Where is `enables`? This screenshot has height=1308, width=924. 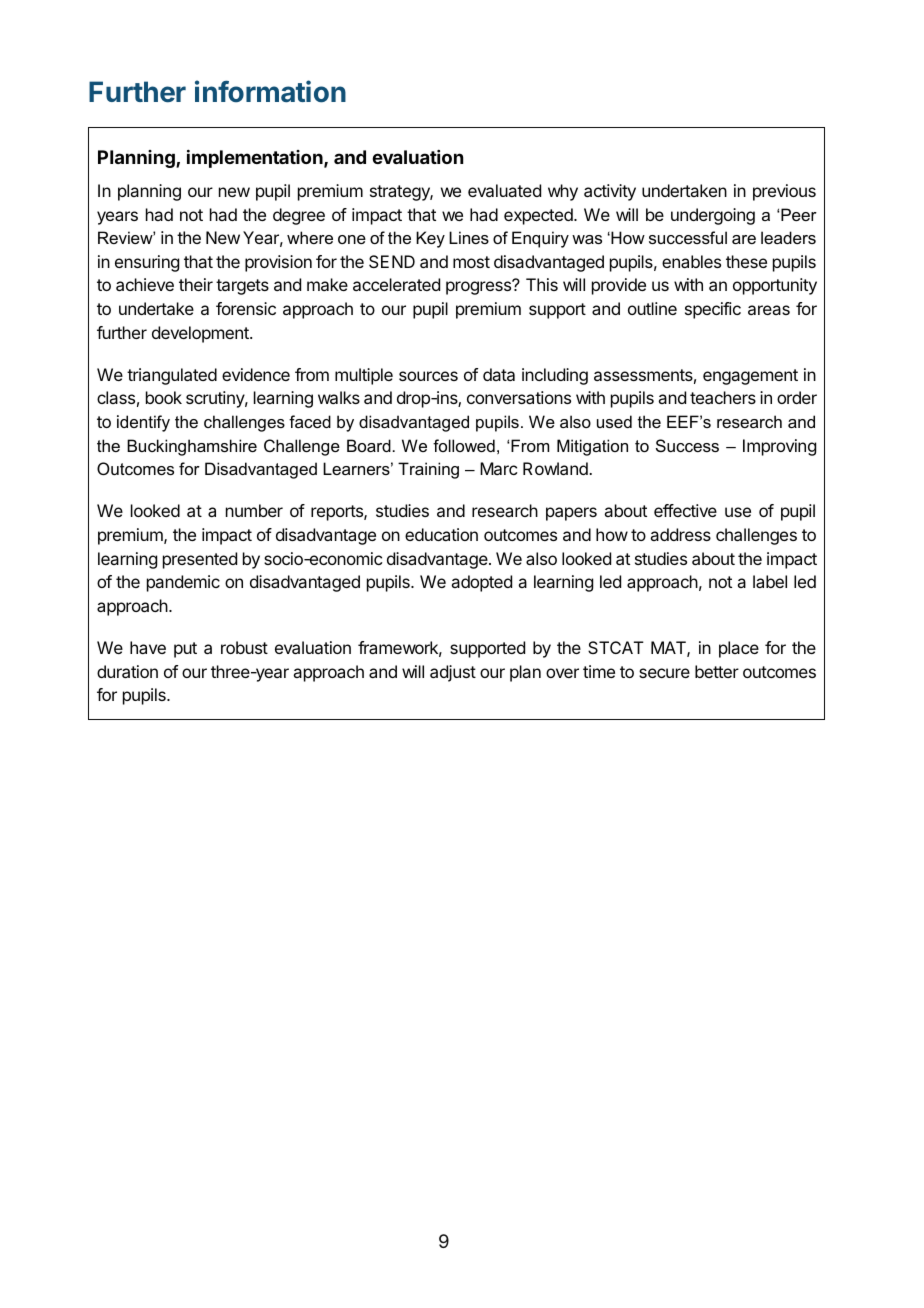
enables is located at coordinates (691, 261).
